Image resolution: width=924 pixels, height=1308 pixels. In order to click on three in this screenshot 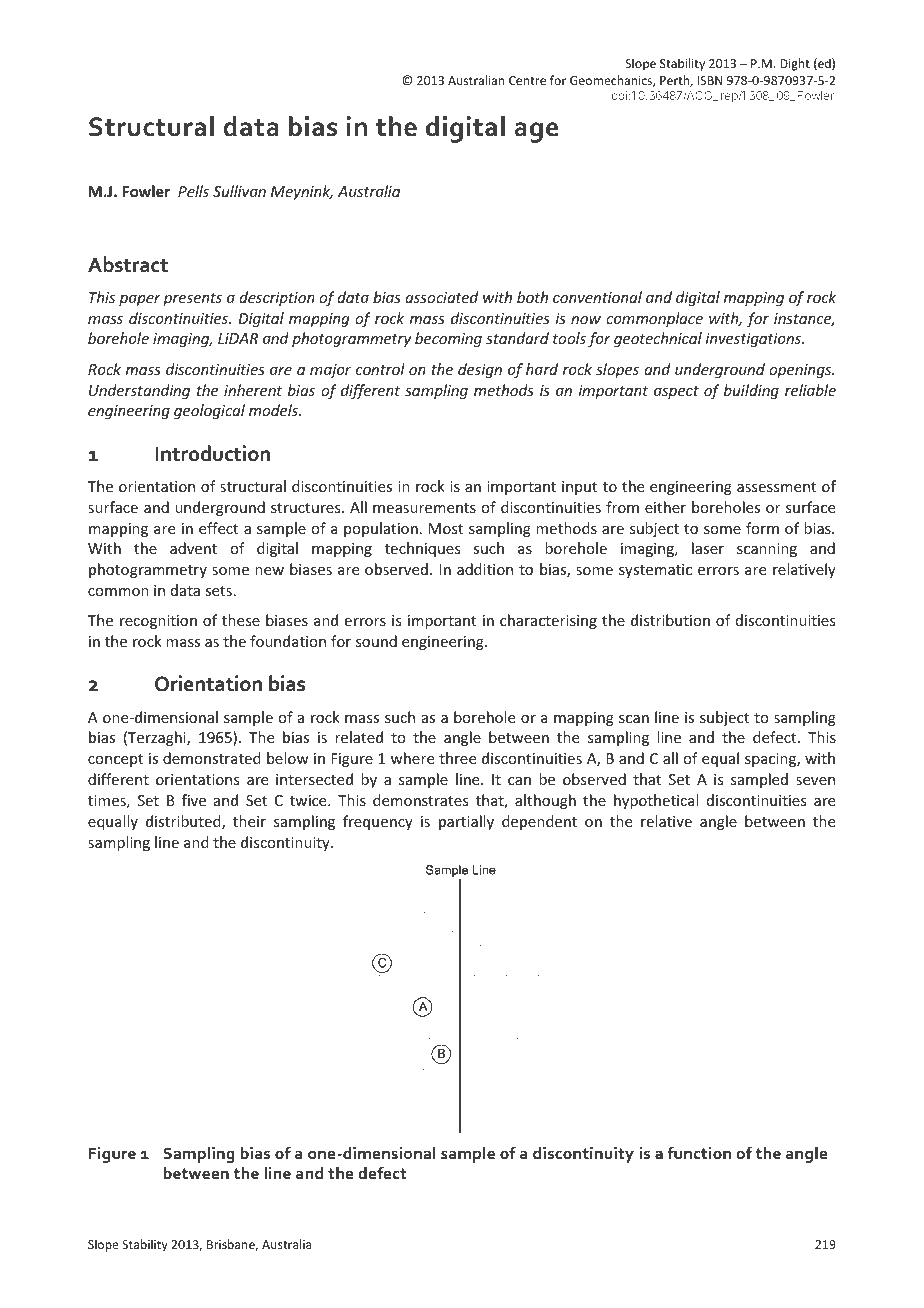, I will do `click(457, 758)`.
